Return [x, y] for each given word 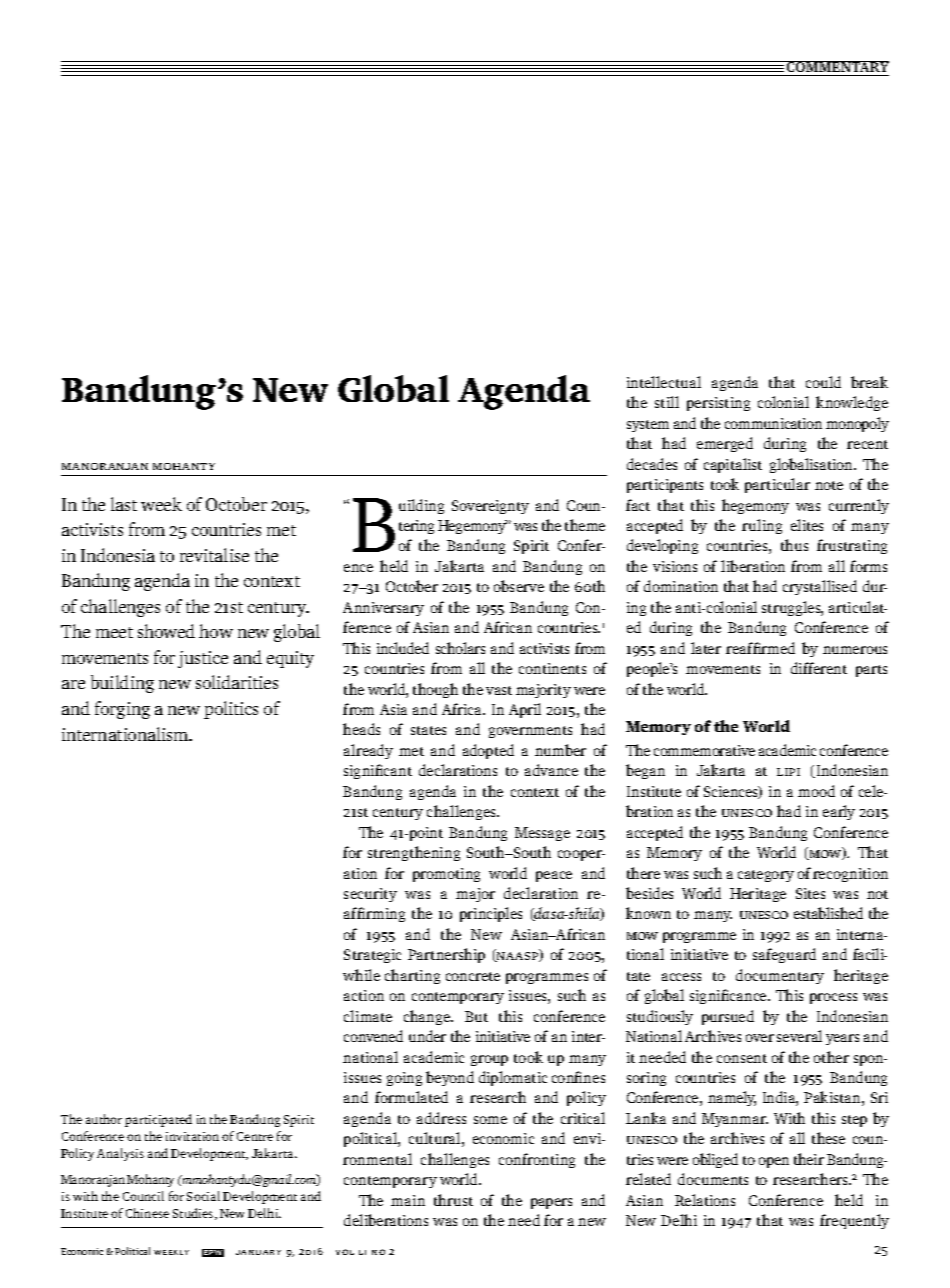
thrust [453, 1200]
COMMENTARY [837, 68]
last [124, 504]
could [823, 382]
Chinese [147, 1213]
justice [203, 659]
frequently [854, 1221]
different [819, 668]
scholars [460, 648]
